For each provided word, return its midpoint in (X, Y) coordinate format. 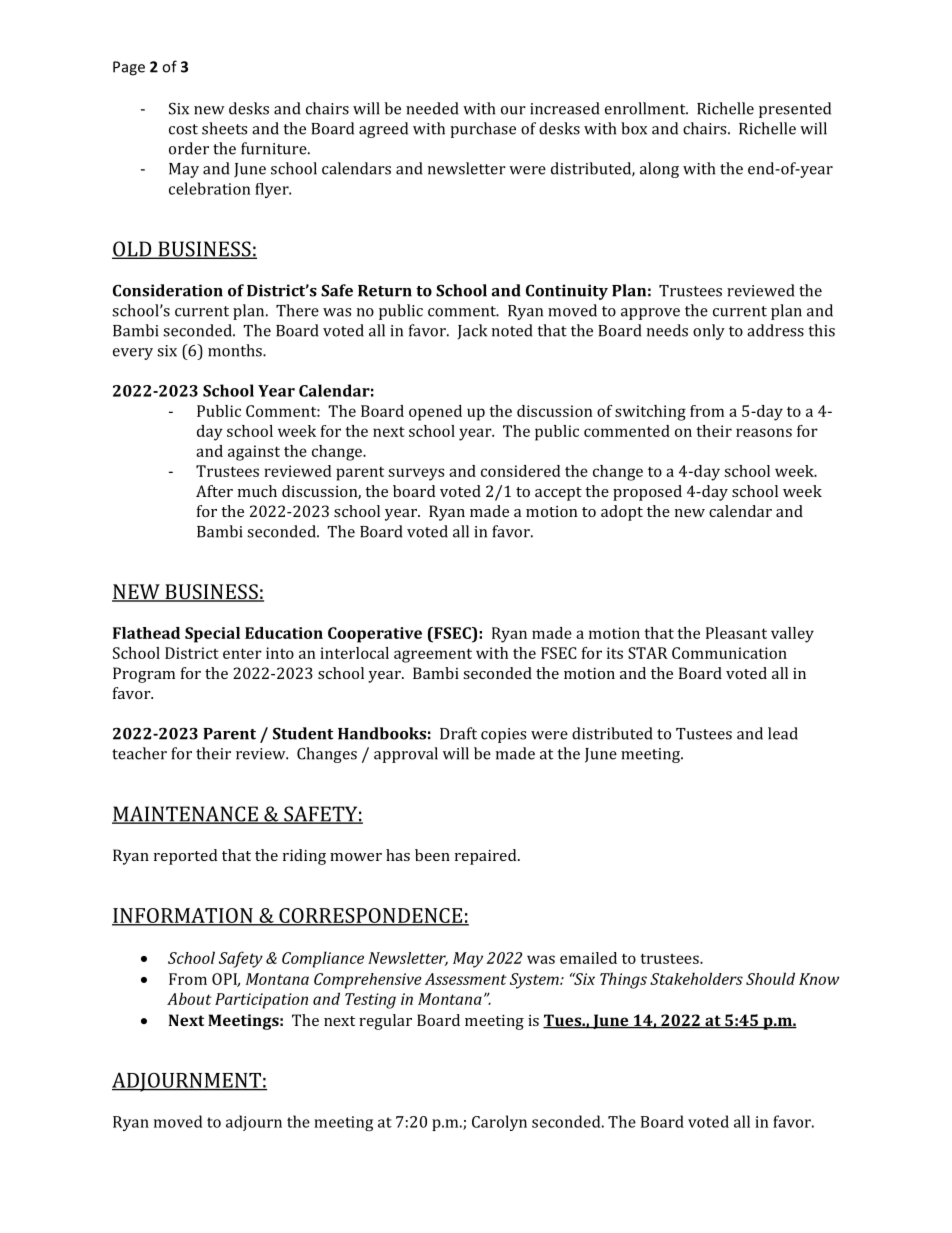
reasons (764, 432)
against (254, 453)
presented (795, 110)
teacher (139, 753)
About (189, 998)
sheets (224, 128)
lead (783, 733)
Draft (458, 733)
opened (435, 413)
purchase (483, 130)
